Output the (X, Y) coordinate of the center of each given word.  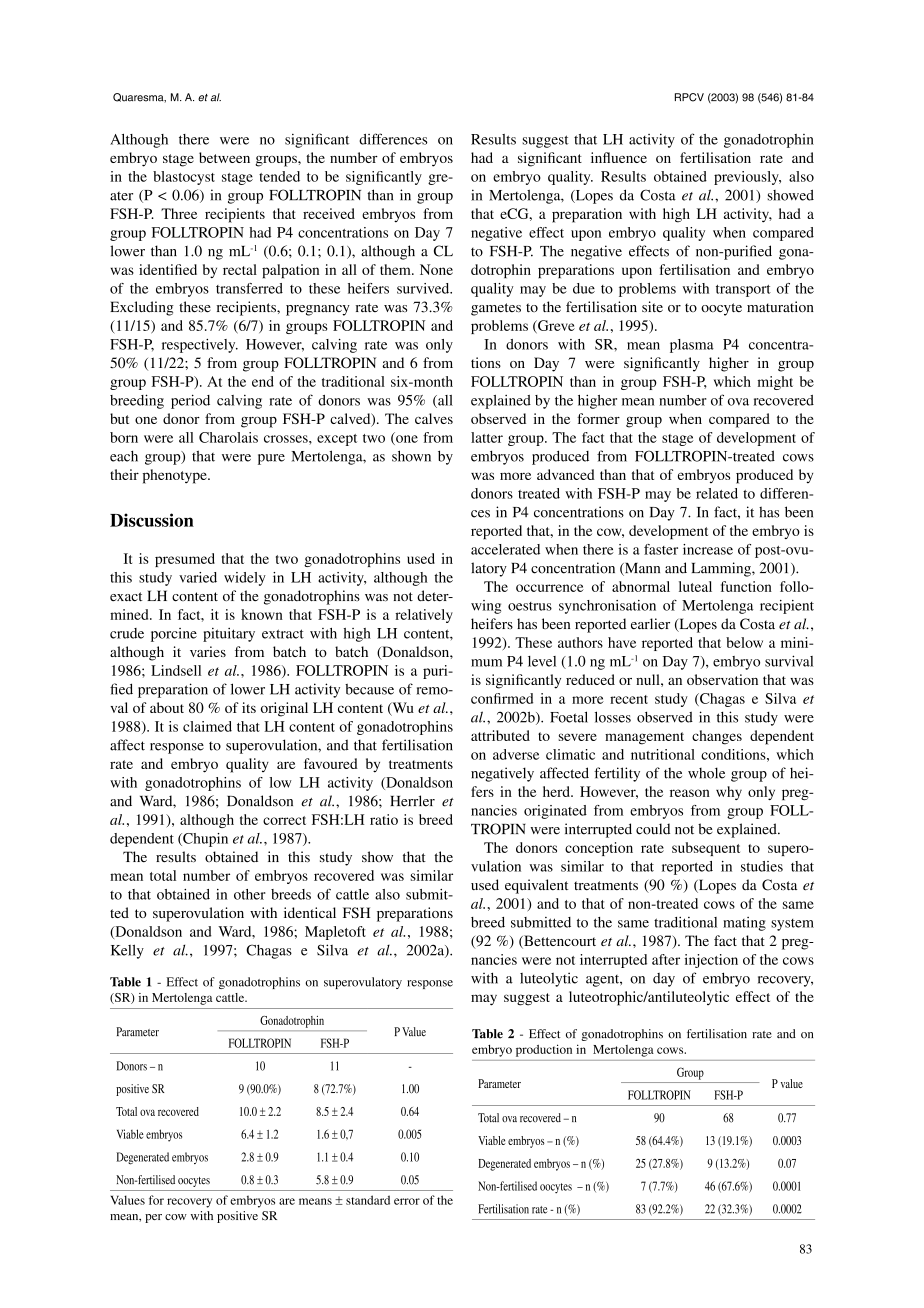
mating (744, 924)
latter (487, 437)
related (717, 493)
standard (368, 1200)
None (436, 269)
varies (208, 651)
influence (619, 157)
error (407, 1201)
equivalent (536, 886)
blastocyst (184, 178)
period (190, 401)
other (250, 894)
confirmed (502, 698)
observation (722, 679)
